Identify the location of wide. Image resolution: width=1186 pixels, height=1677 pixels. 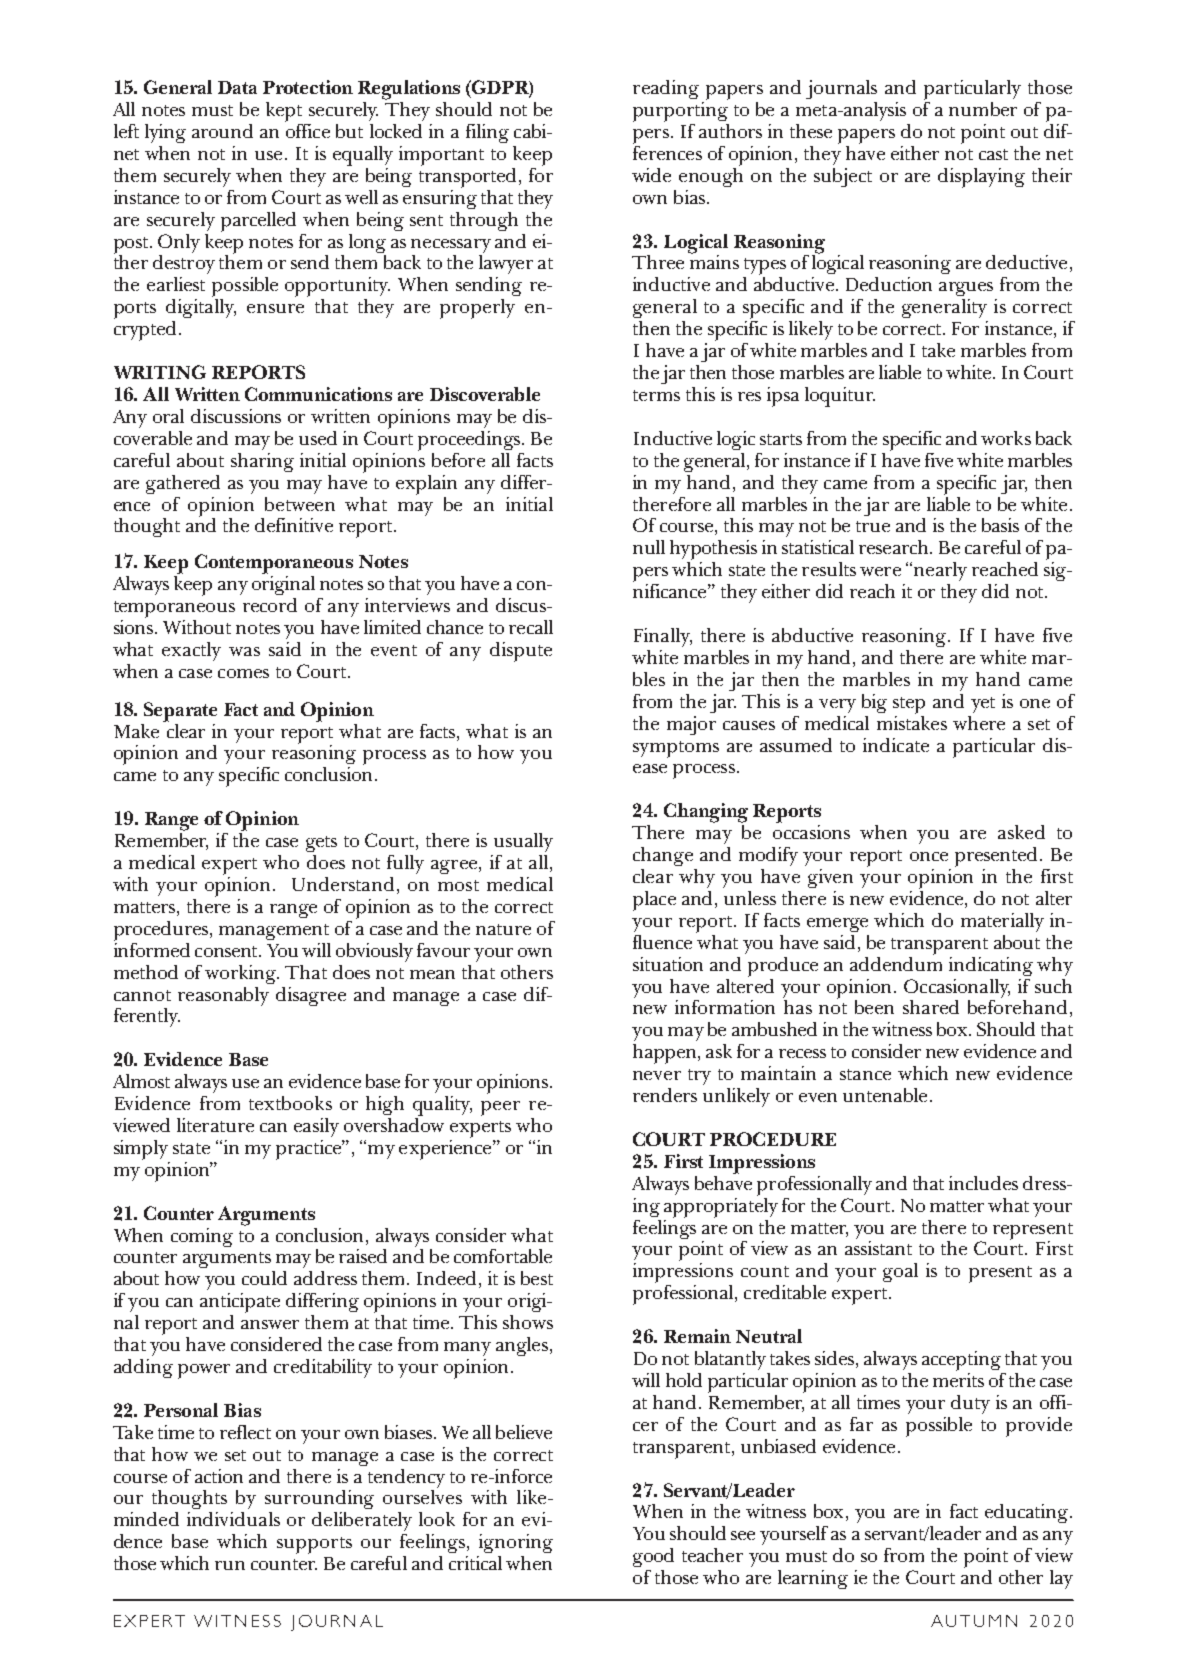
(651, 175).
